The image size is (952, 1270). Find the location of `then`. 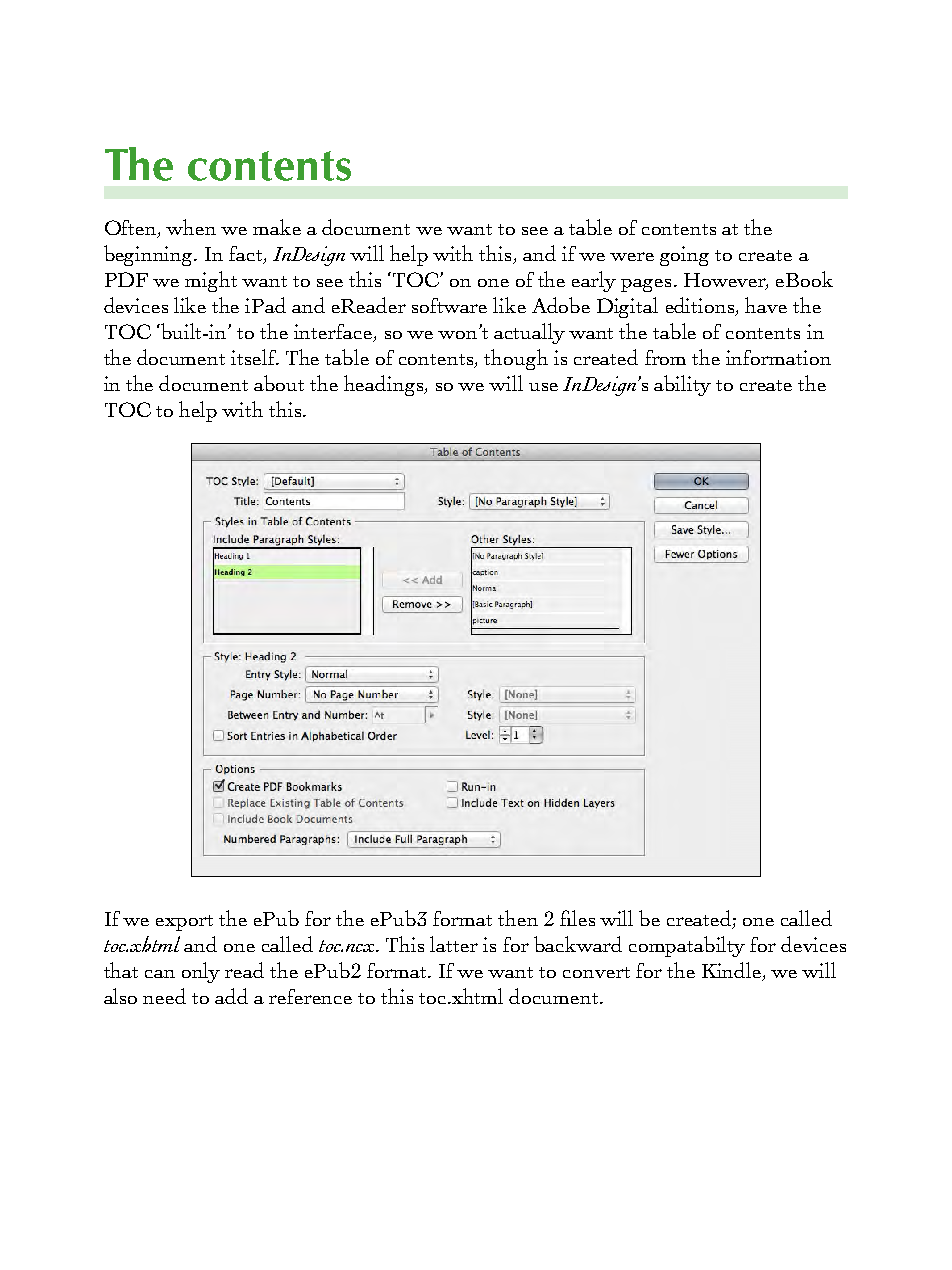

then is located at coordinates (518, 918).
